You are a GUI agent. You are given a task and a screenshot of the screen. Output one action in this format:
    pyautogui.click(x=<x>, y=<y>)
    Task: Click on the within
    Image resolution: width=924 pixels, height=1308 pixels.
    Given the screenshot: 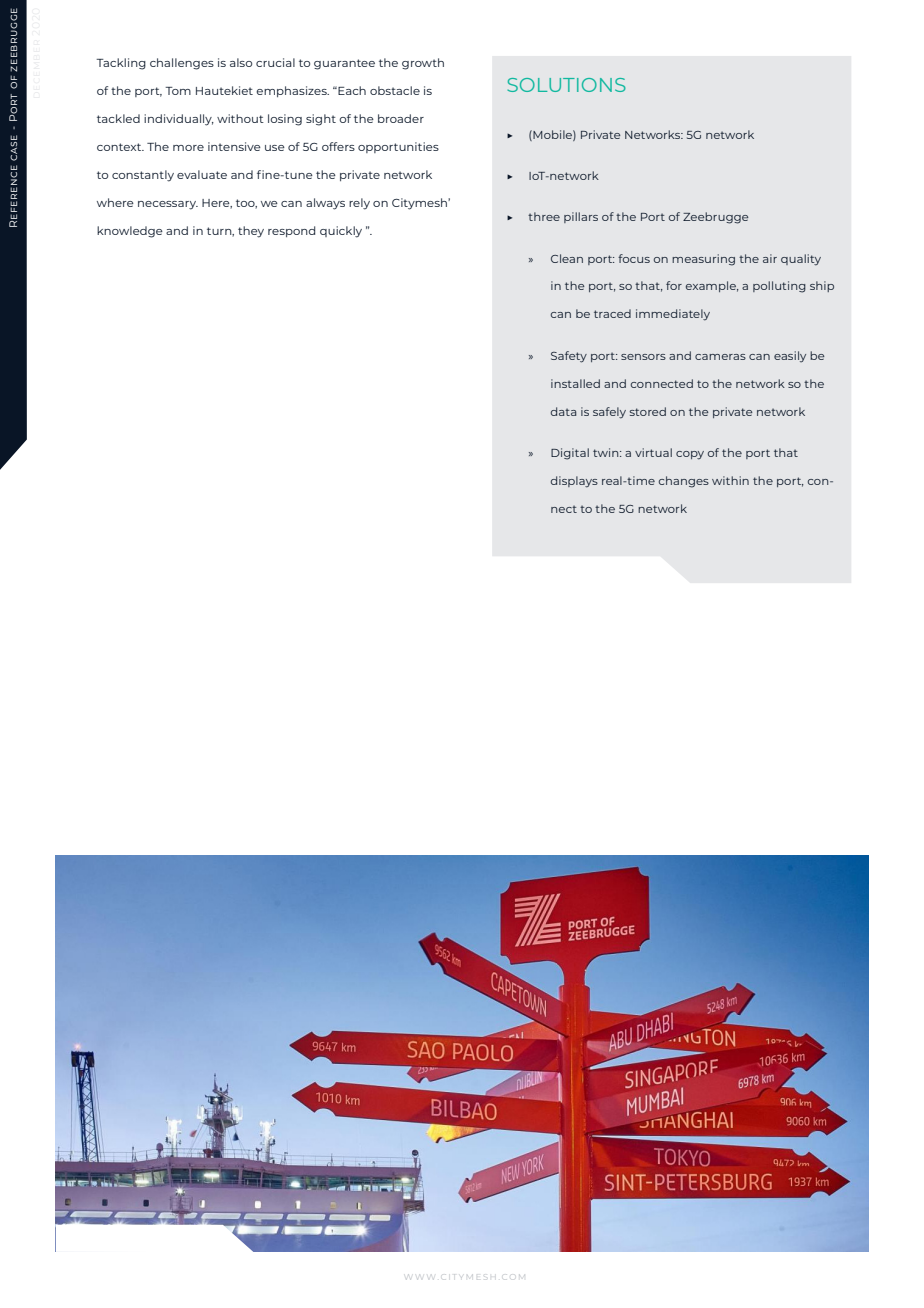 What is the action you would take?
    pyautogui.click(x=730, y=480)
